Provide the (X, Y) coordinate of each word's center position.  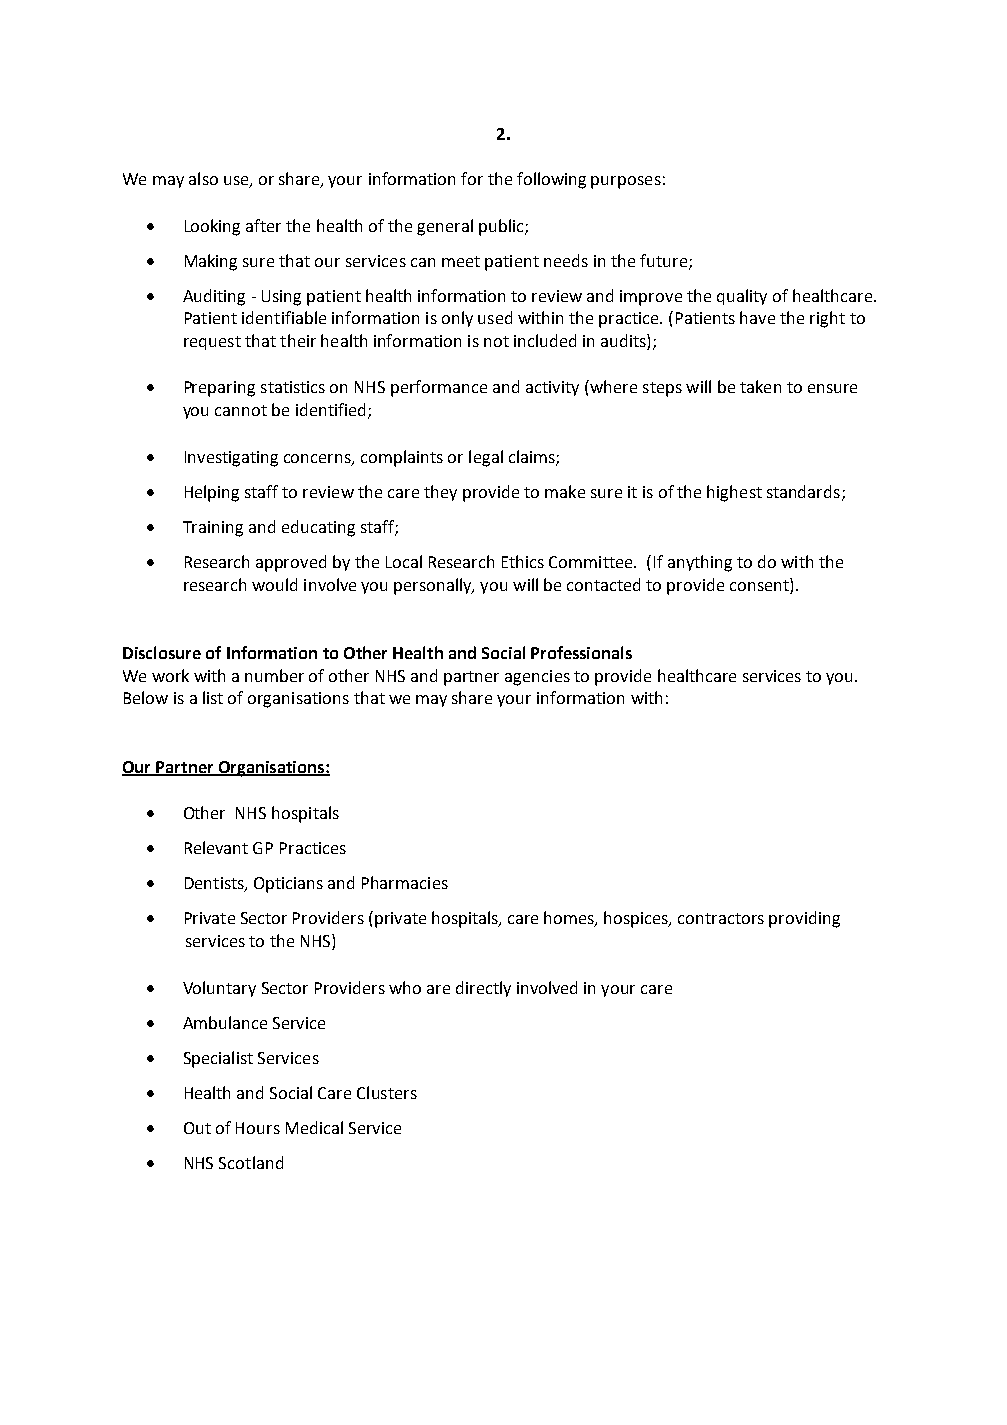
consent (760, 584)
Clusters (387, 1092)
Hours (258, 1128)
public (502, 227)
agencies (537, 678)
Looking (212, 227)
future (663, 260)
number (274, 675)
